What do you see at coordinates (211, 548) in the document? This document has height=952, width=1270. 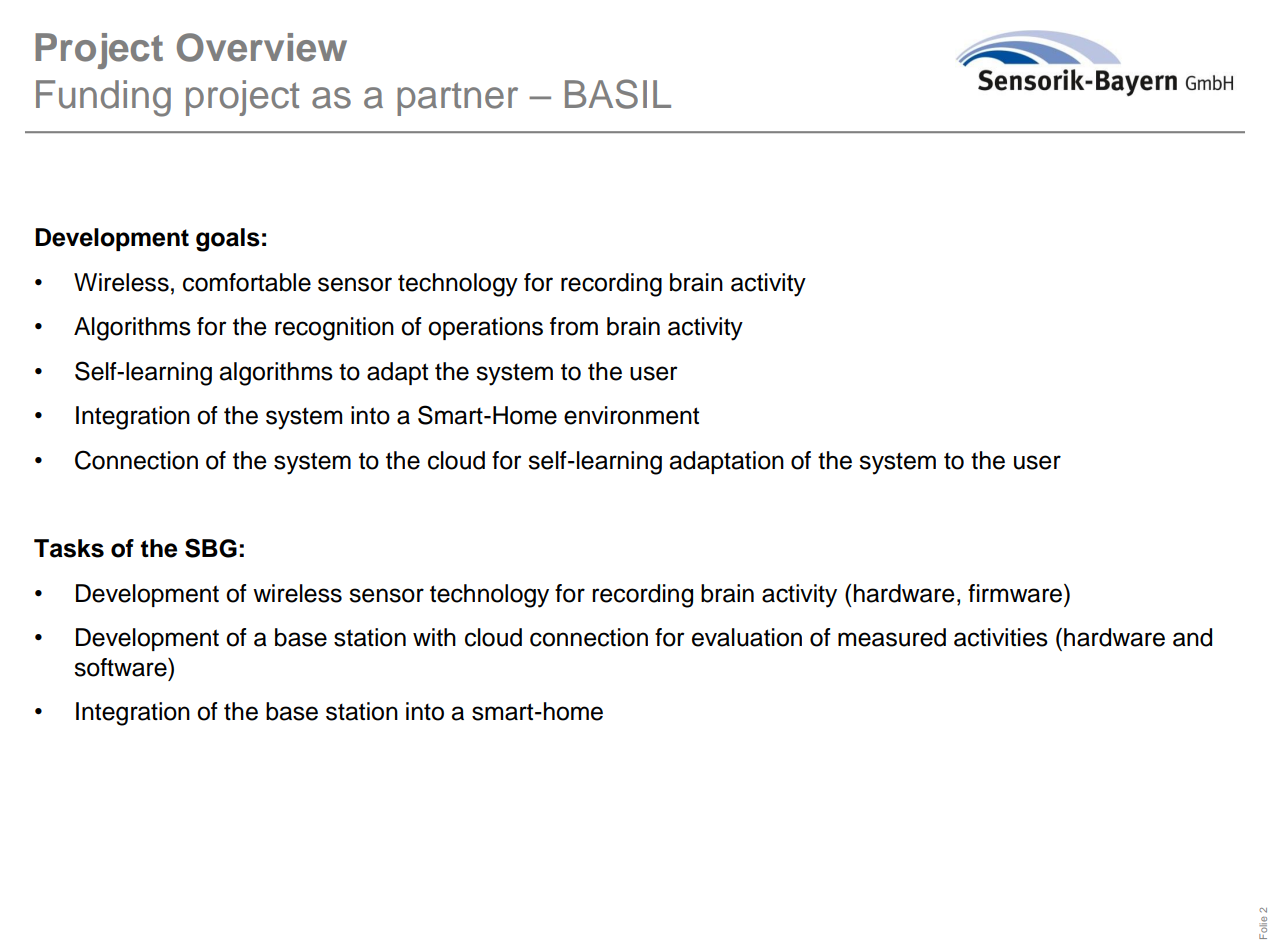 I see `SBG` at bounding box center [211, 548].
